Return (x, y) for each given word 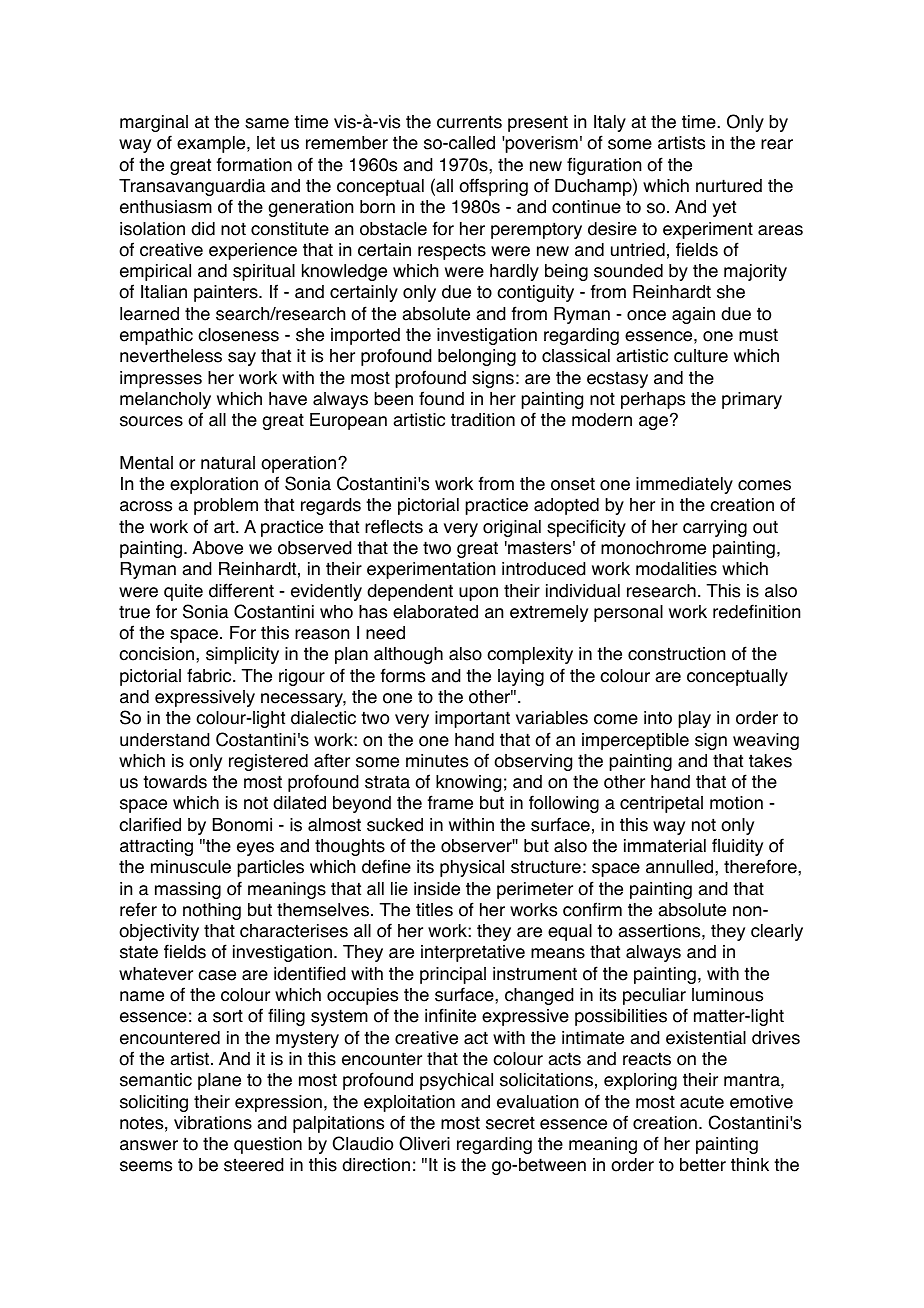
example (212, 144)
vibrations (213, 1123)
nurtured (729, 186)
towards (175, 782)
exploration (214, 485)
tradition (483, 420)
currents (469, 122)
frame (450, 802)
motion (736, 803)
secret (510, 1123)
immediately (684, 485)
